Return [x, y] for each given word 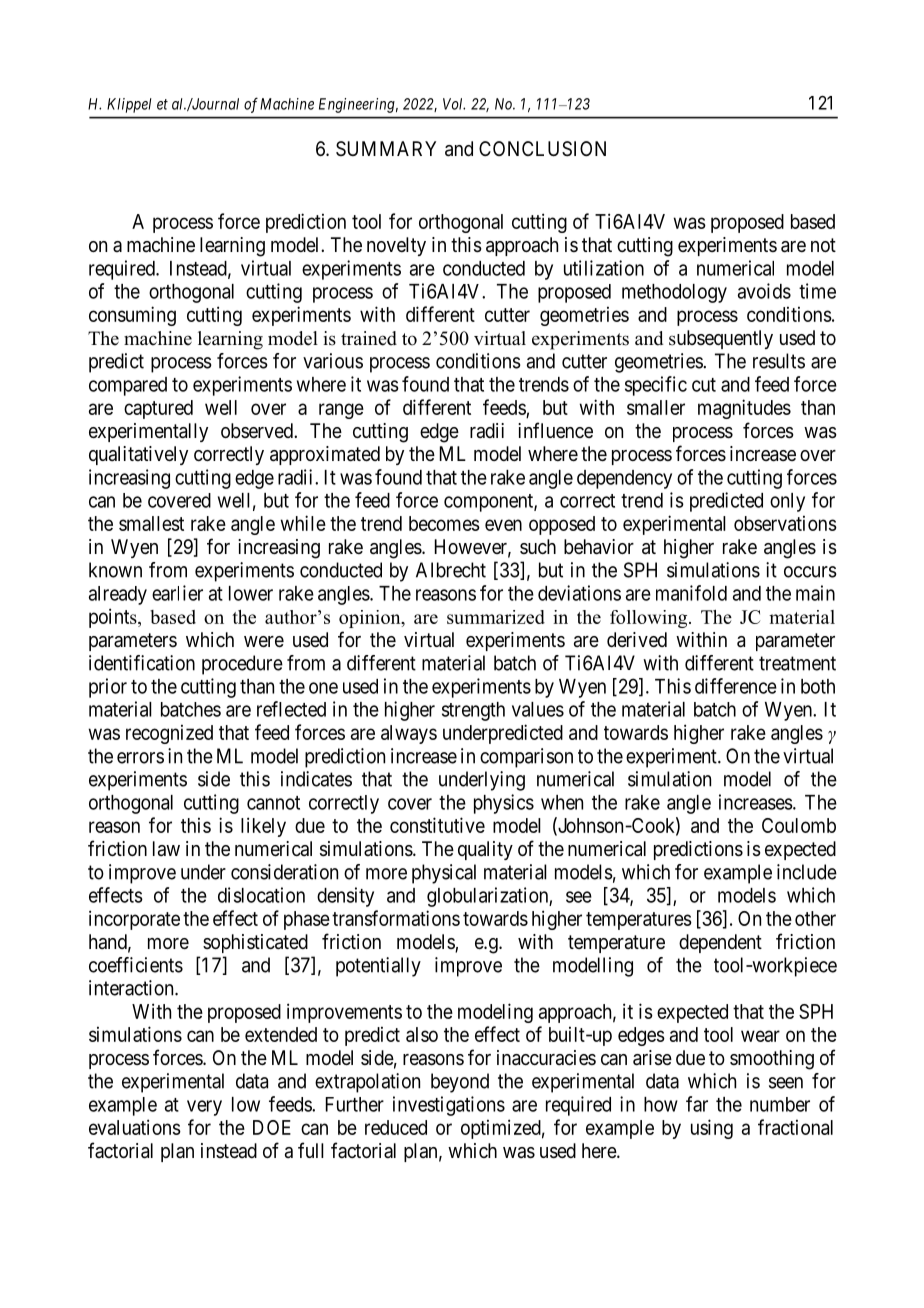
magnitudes [744, 409]
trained [369, 338]
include [807, 872]
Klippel [129, 105]
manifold [691, 593]
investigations [449, 1106]
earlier [177, 593]
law [166, 849]
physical [444, 874]
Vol [454, 104]
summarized [496, 617]
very [204, 1108]
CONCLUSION [542, 149]
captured [158, 409]
